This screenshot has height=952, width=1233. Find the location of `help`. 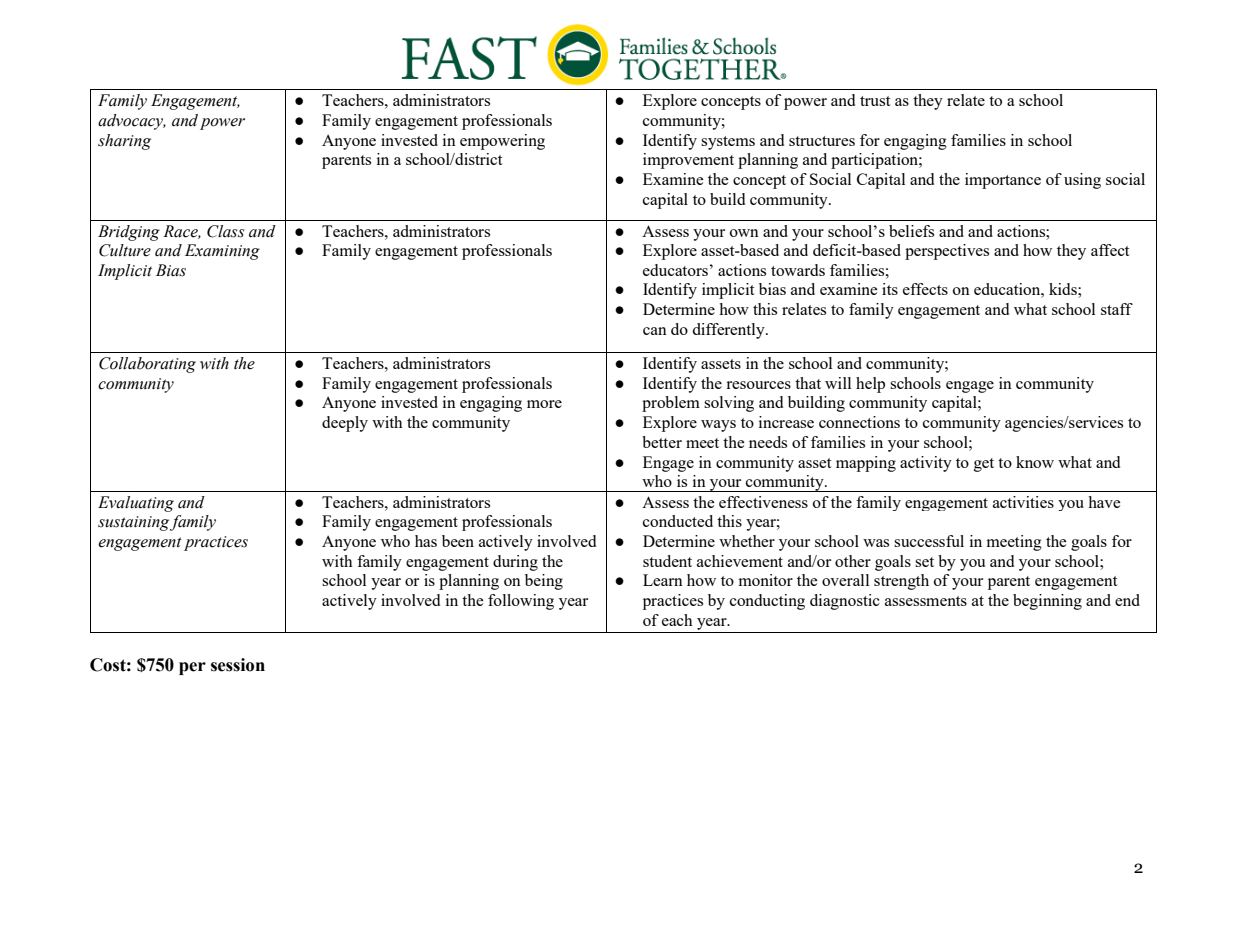

help is located at coordinates (870, 385).
